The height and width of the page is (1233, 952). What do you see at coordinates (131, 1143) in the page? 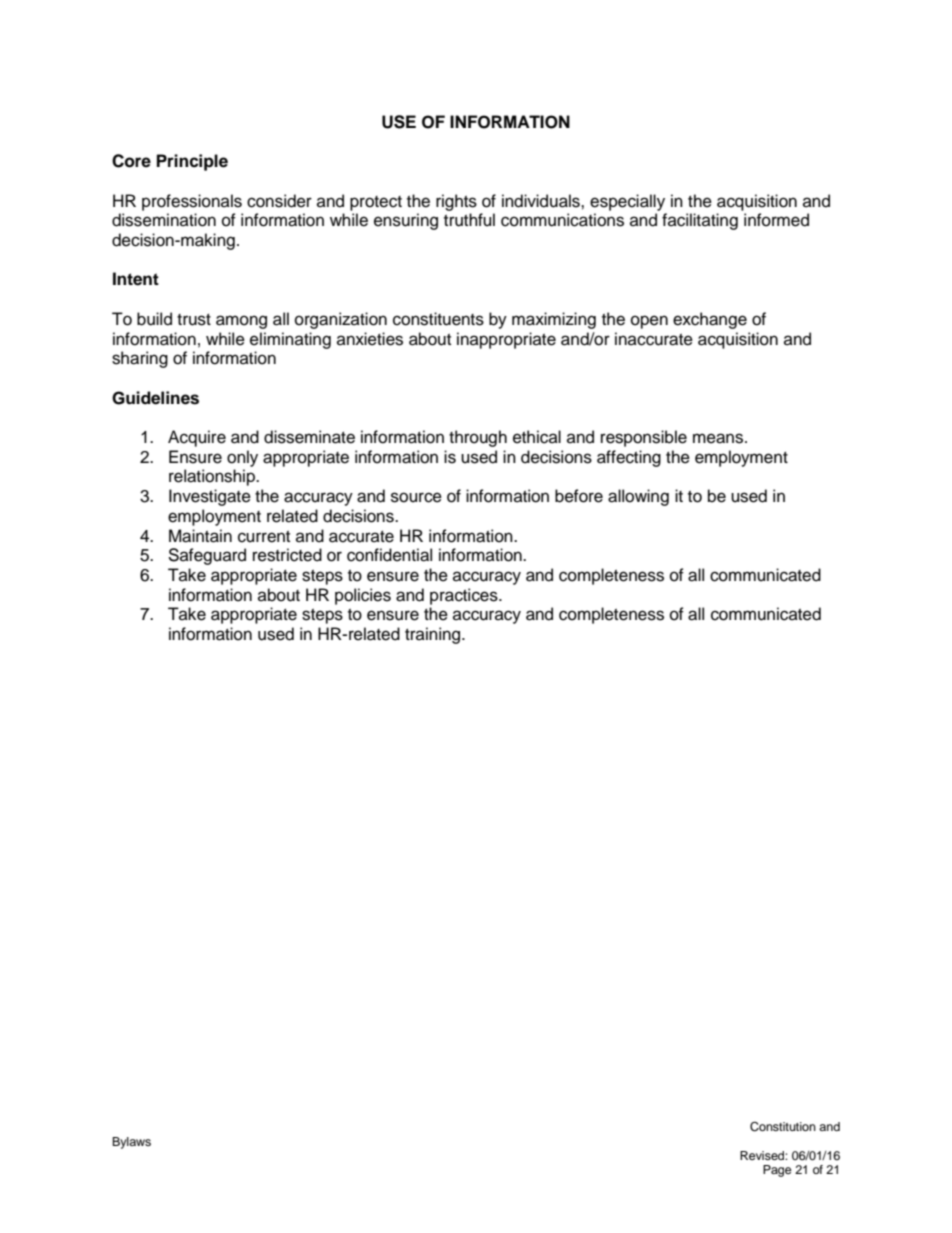
I see `Bylaws` at bounding box center [131, 1143].
